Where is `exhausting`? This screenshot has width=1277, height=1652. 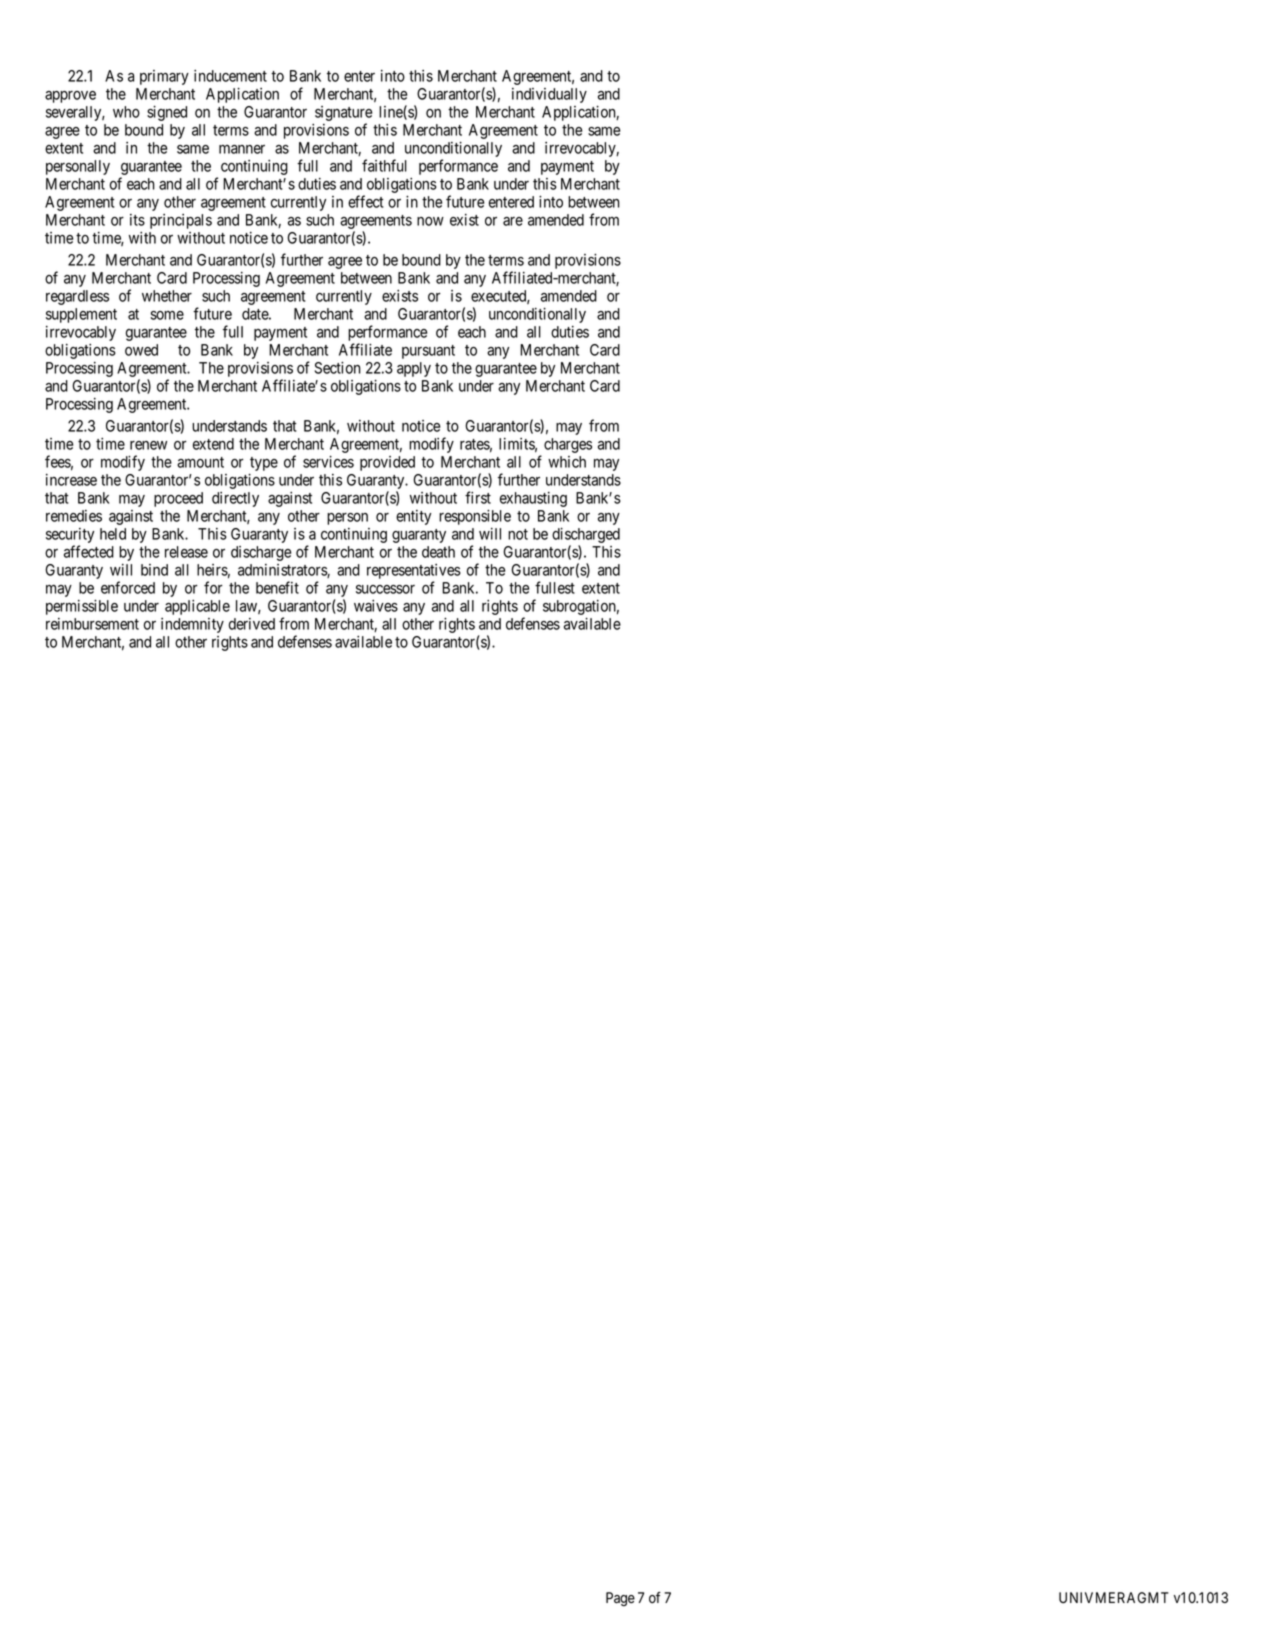
exhausting is located at coordinates (533, 499).
